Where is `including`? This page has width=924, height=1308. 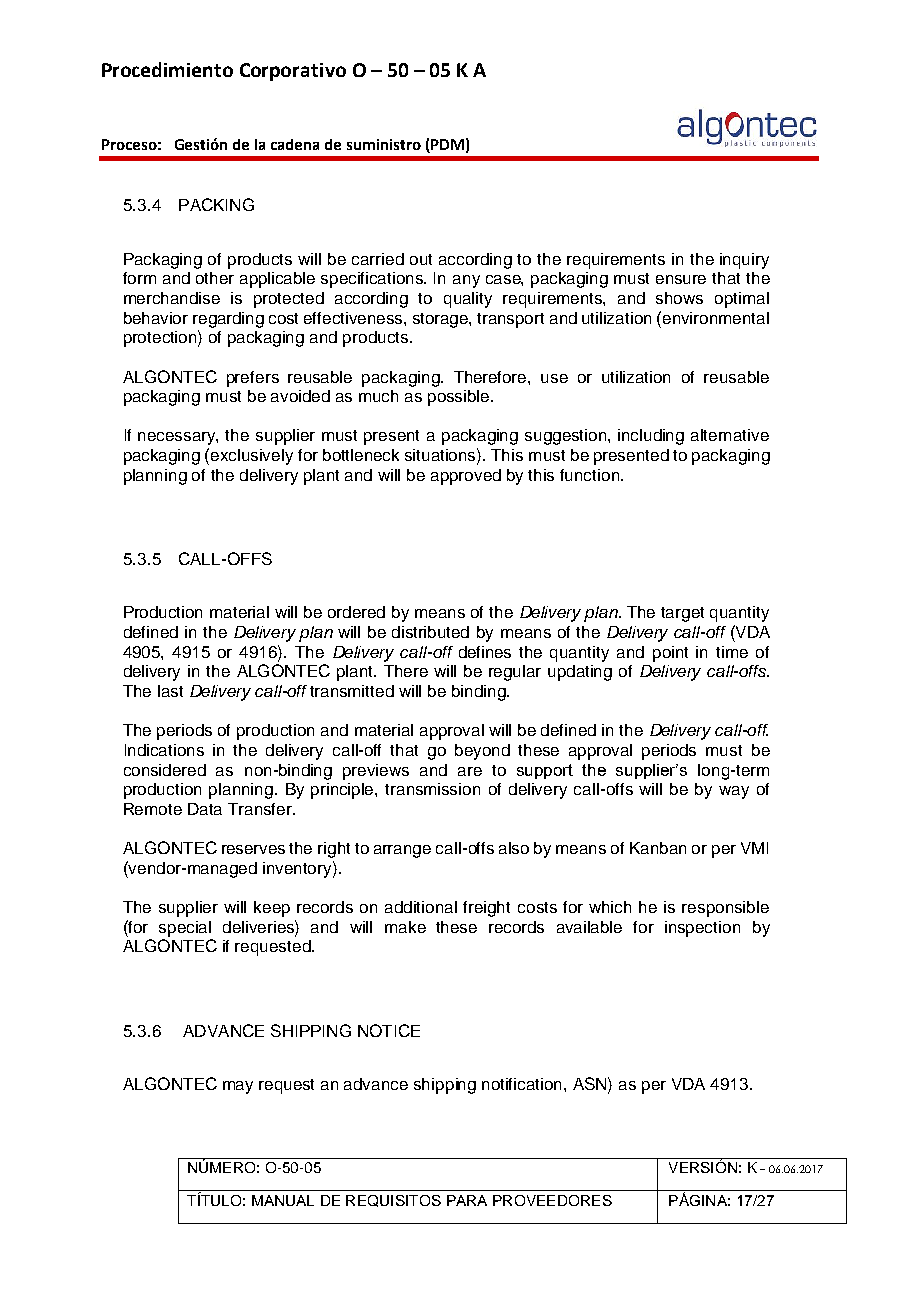 including is located at coordinates (651, 437).
